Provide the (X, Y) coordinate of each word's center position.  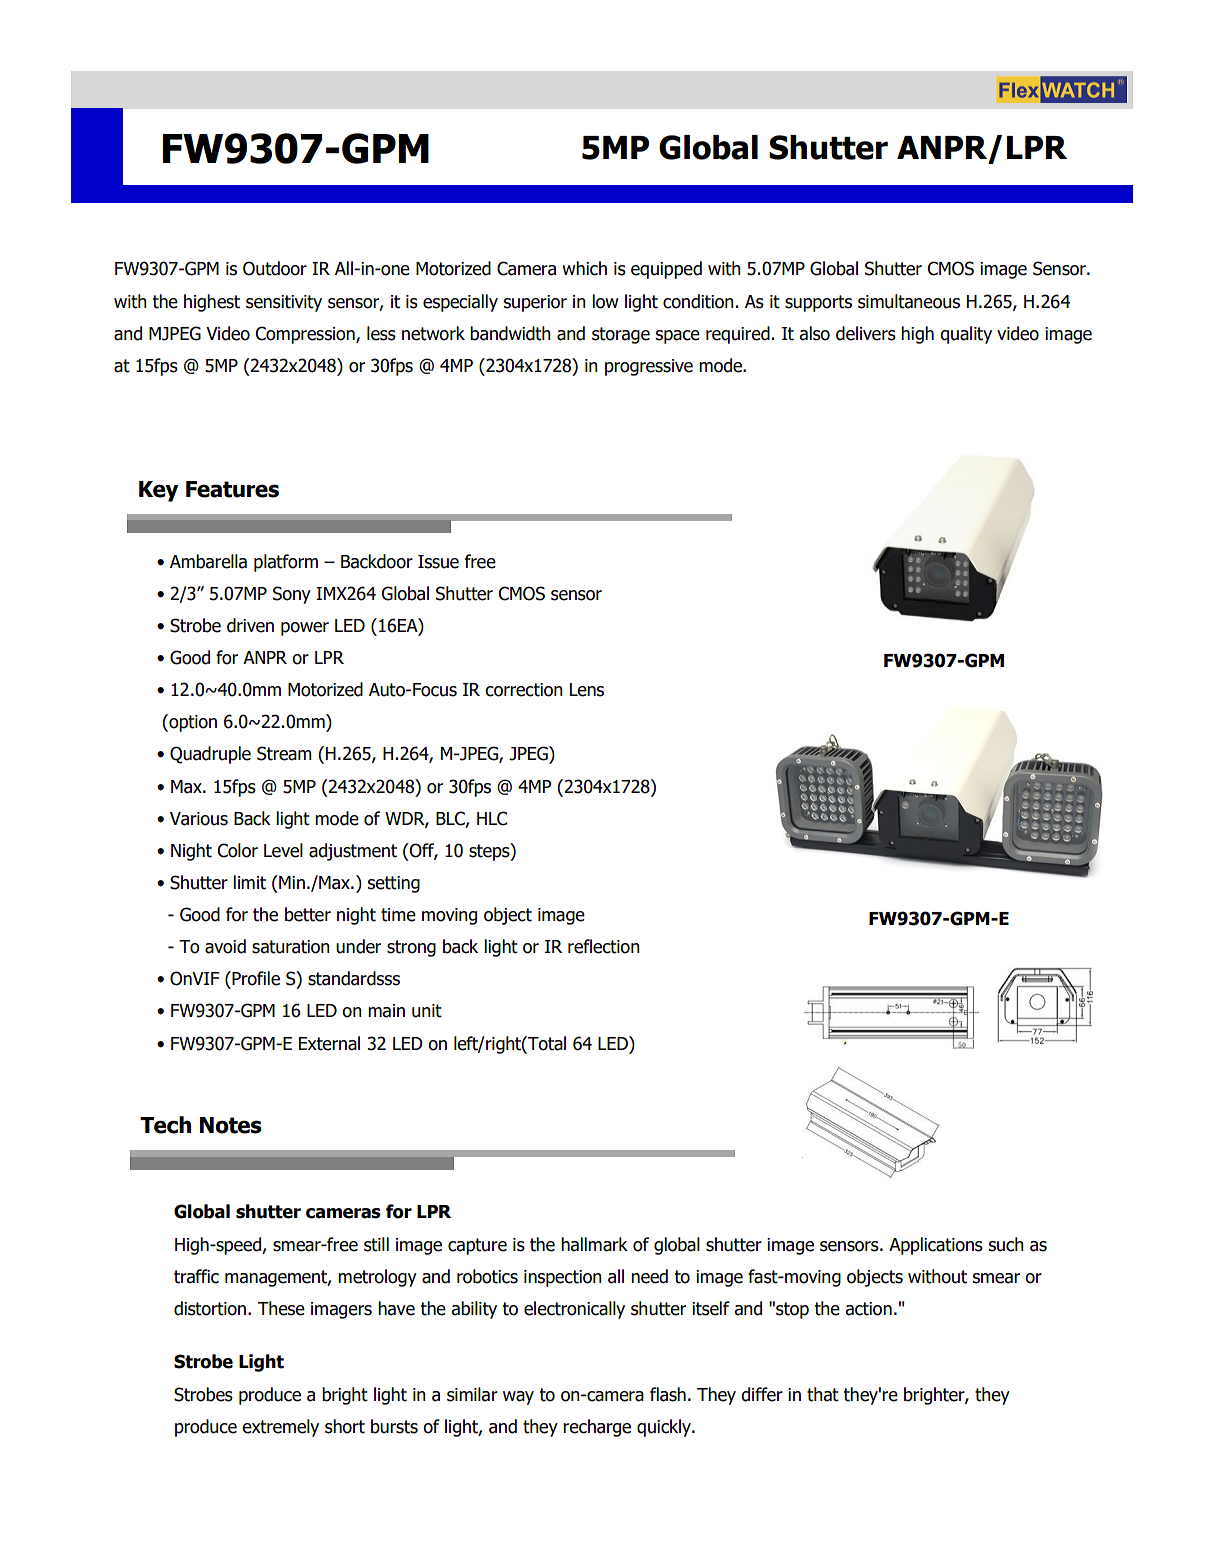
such (1006, 1244)
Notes (231, 1125)
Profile (255, 978)
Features (232, 489)
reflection (604, 946)
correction (524, 690)
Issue (438, 562)
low (605, 301)
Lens (587, 690)
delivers (866, 333)
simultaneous (909, 301)
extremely (280, 1428)
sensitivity (284, 303)
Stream (284, 753)
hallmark (594, 1244)
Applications (936, 1246)
